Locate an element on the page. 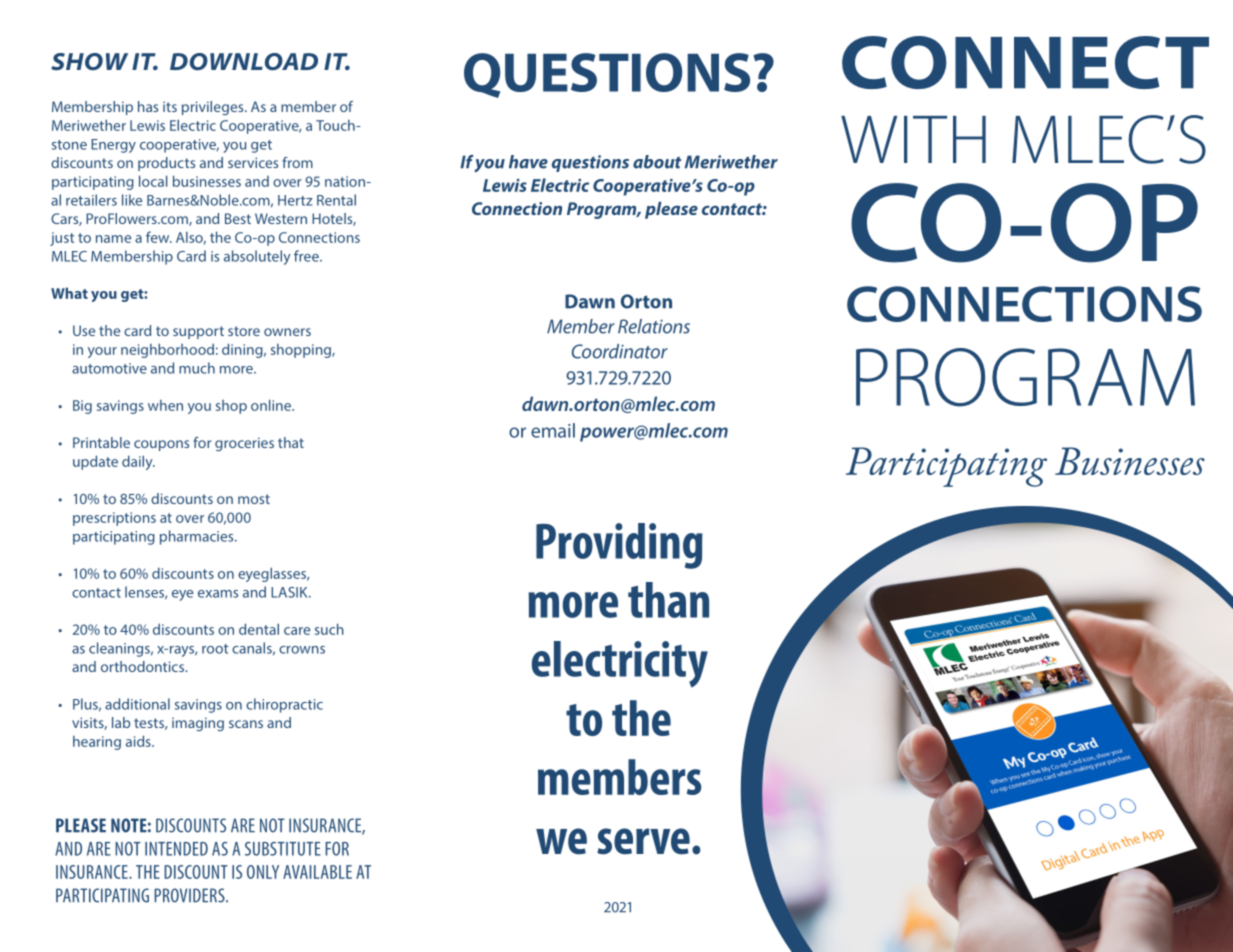 The height and width of the page is (952, 1233). email is located at coordinates (553, 430).
